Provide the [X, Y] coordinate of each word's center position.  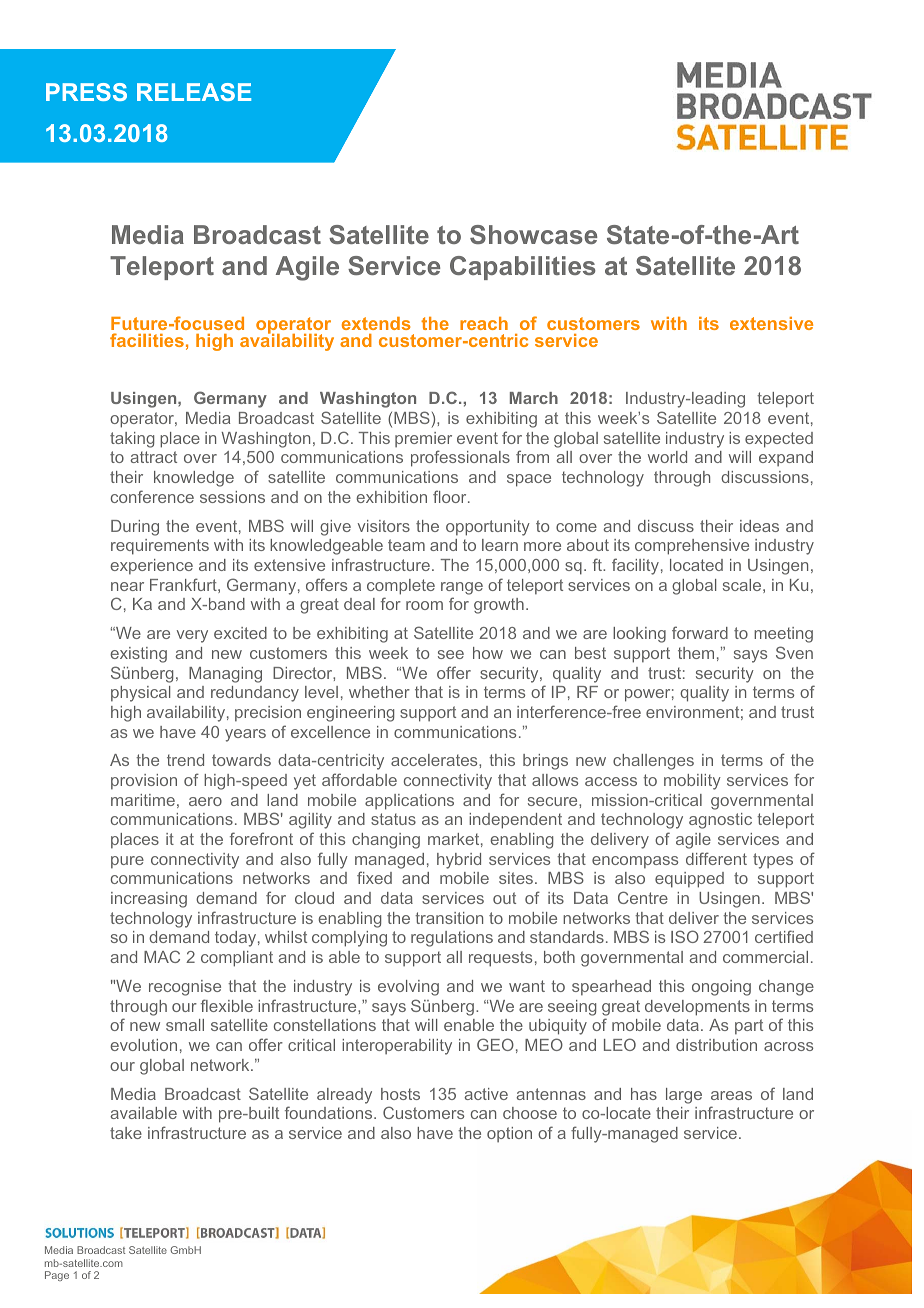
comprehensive [692, 547]
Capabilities [523, 268]
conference [152, 496]
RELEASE [194, 92]
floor [451, 496]
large [684, 1096]
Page [57, 1276]
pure [127, 862]
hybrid [459, 861]
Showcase [533, 234]
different [716, 858]
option [509, 1134]
